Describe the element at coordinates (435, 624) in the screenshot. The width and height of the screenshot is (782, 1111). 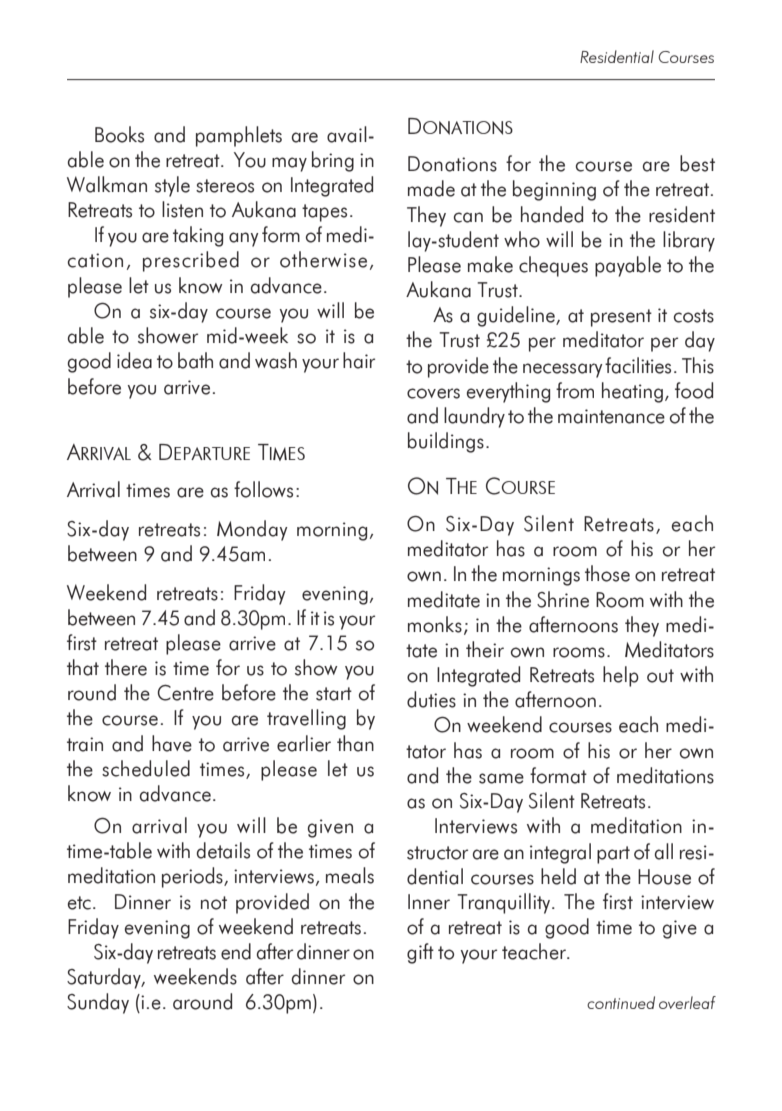
I see `monks` at that location.
